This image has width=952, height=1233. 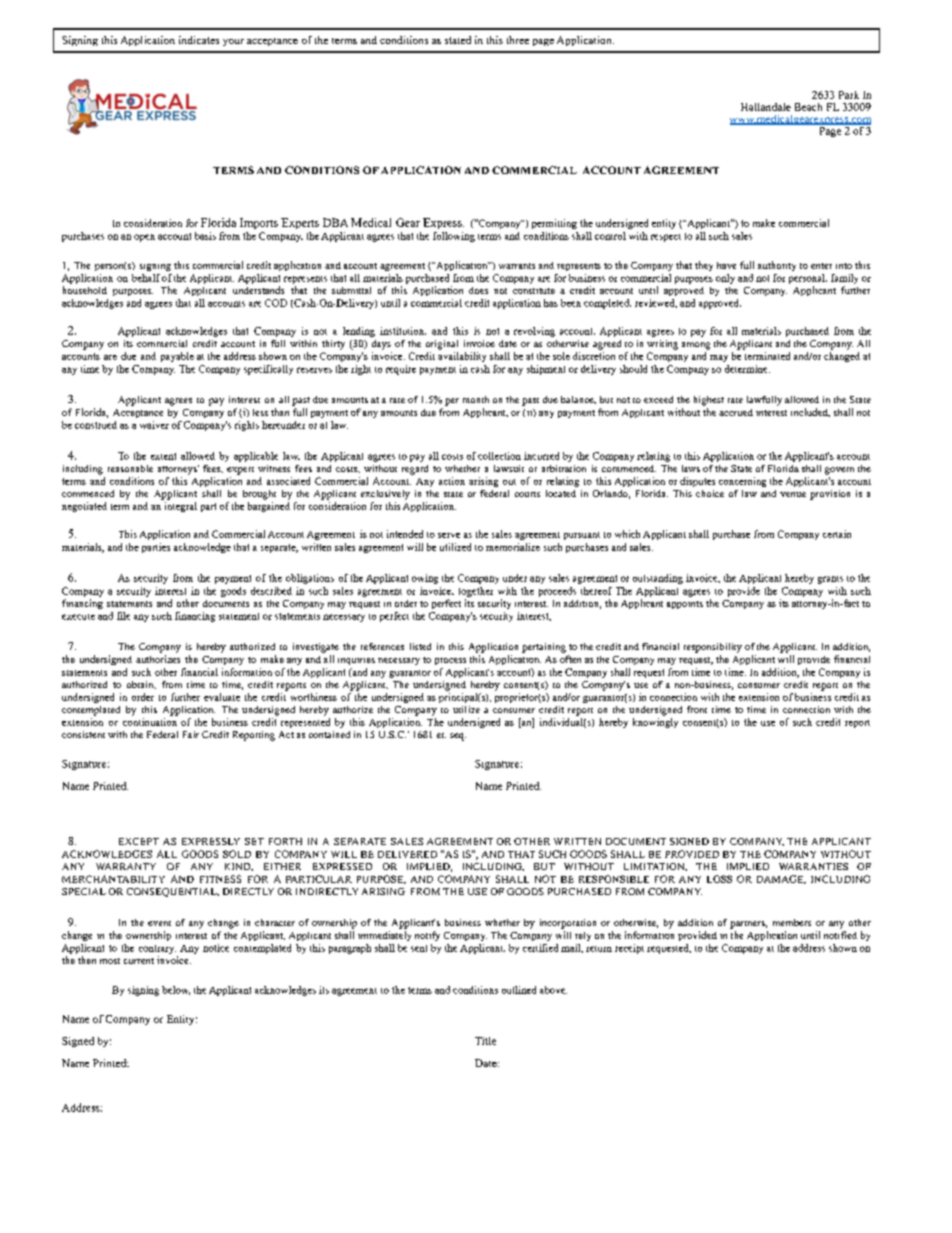 What do you see at coordinates (518, 40) in the image?
I see `three` at bounding box center [518, 40].
